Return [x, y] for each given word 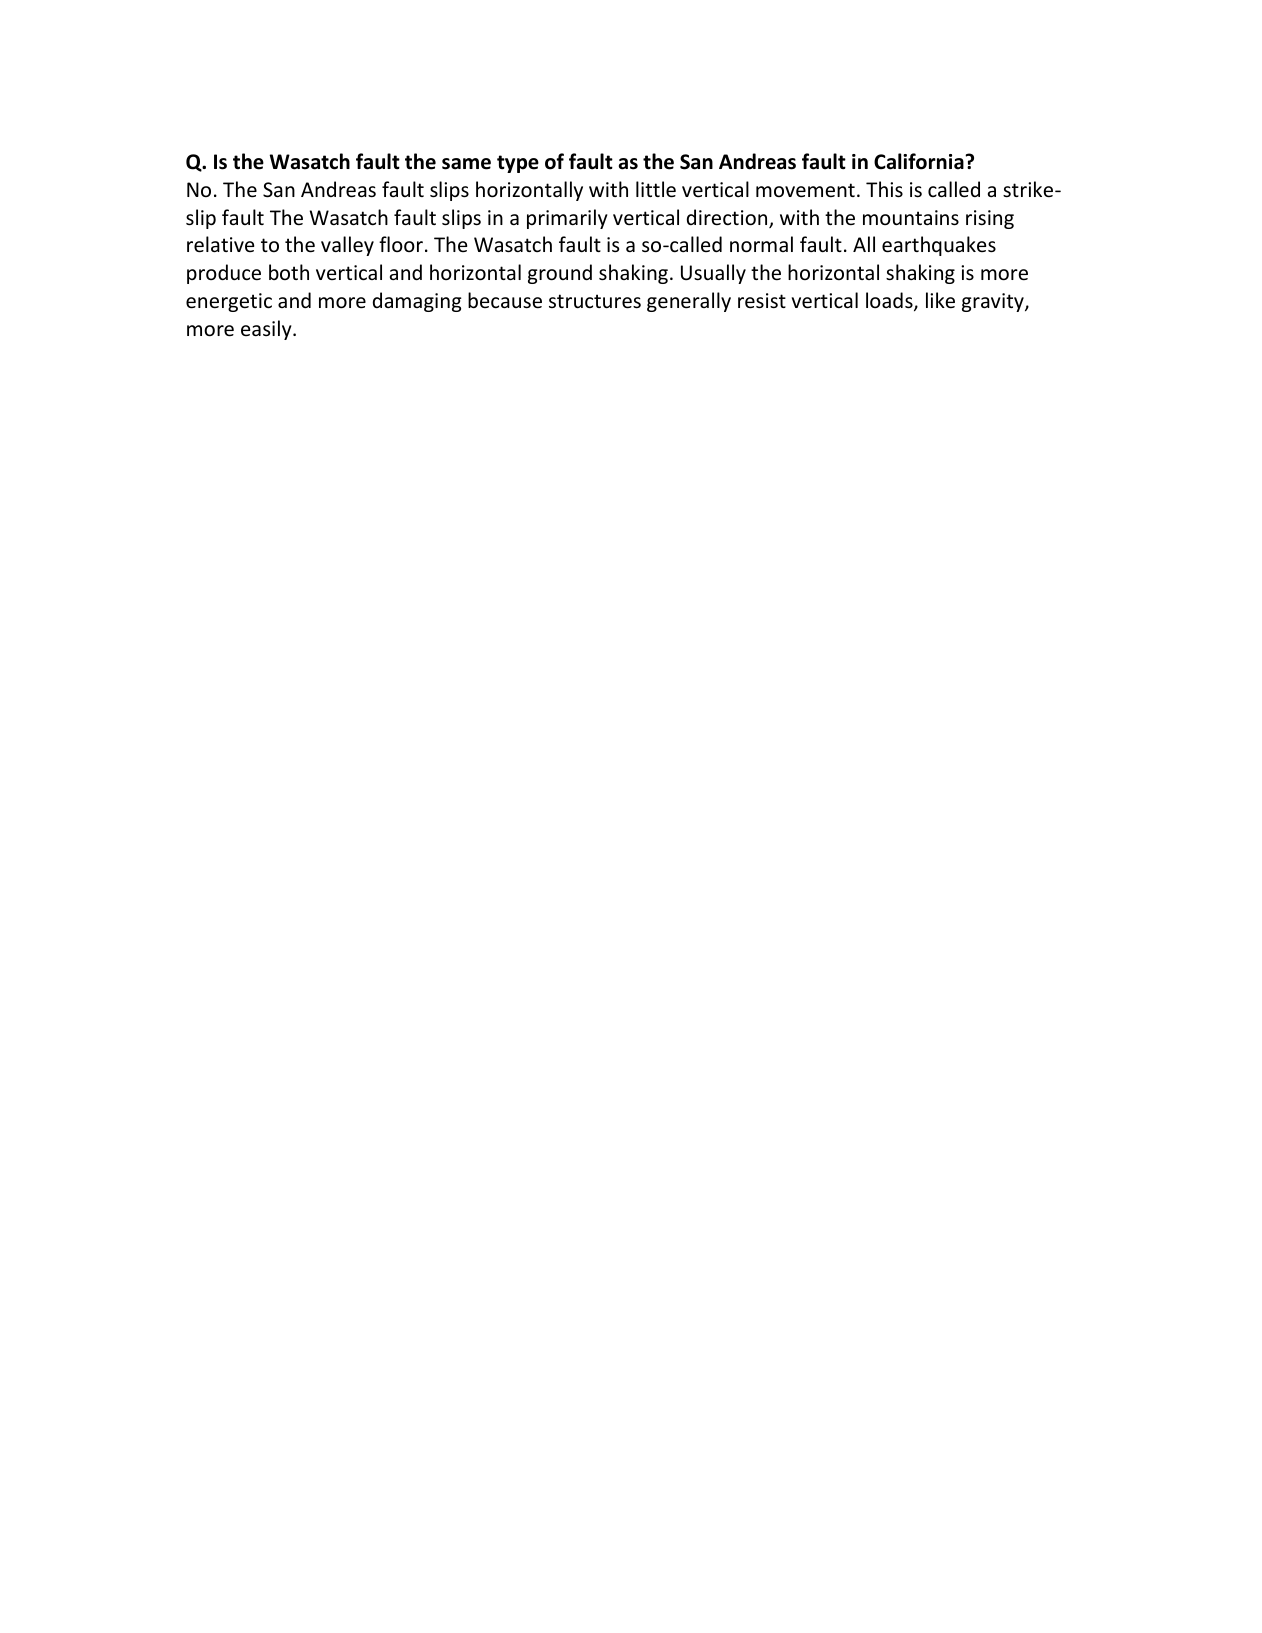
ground [560, 274]
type [518, 164]
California [920, 161]
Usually [713, 274]
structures [595, 301]
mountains [911, 218]
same [466, 164]
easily [267, 330]
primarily [567, 219]
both [289, 272]
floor [401, 244]
